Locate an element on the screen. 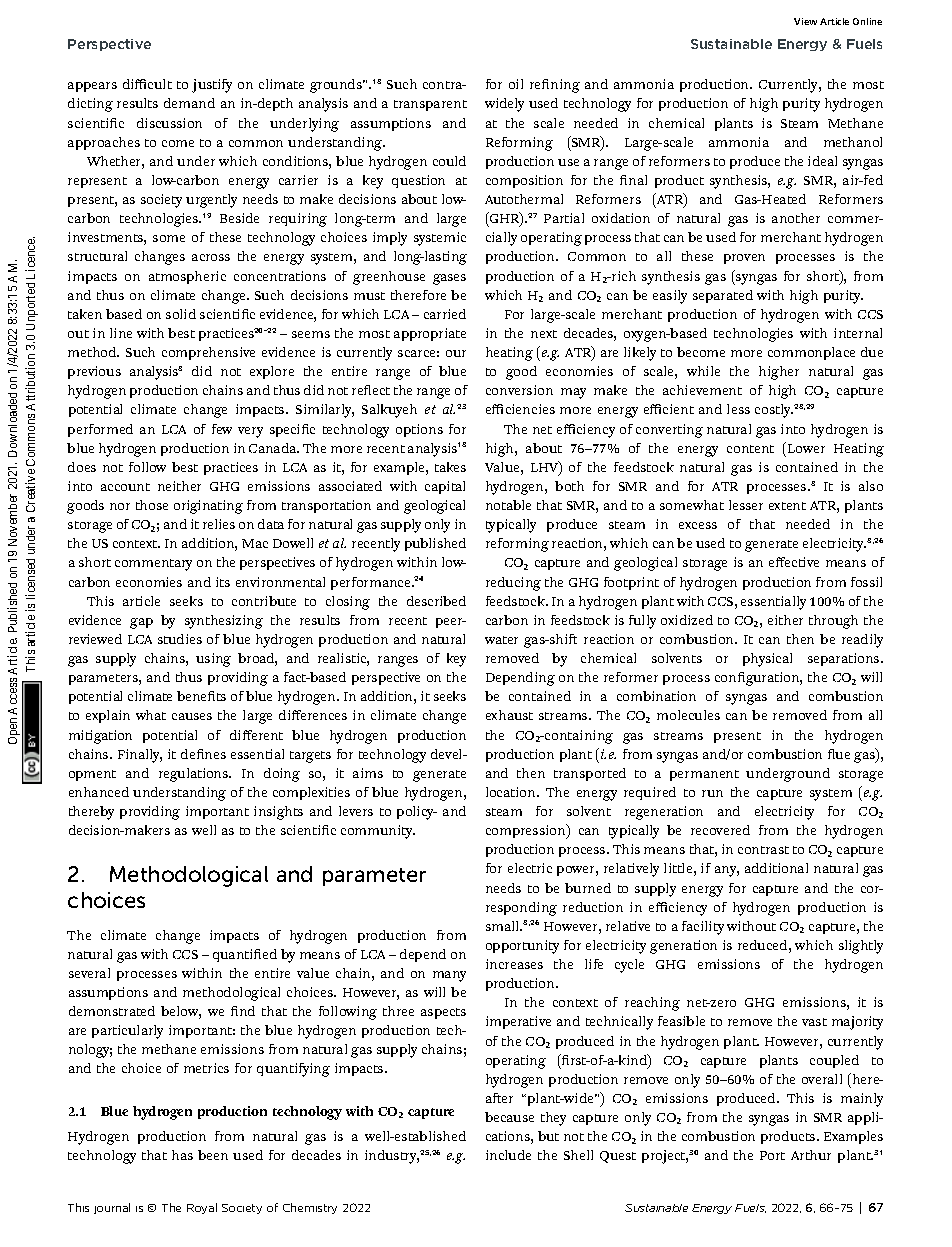 The height and width of the screenshot is (1247, 952). while is located at coordinates (703, 371).
